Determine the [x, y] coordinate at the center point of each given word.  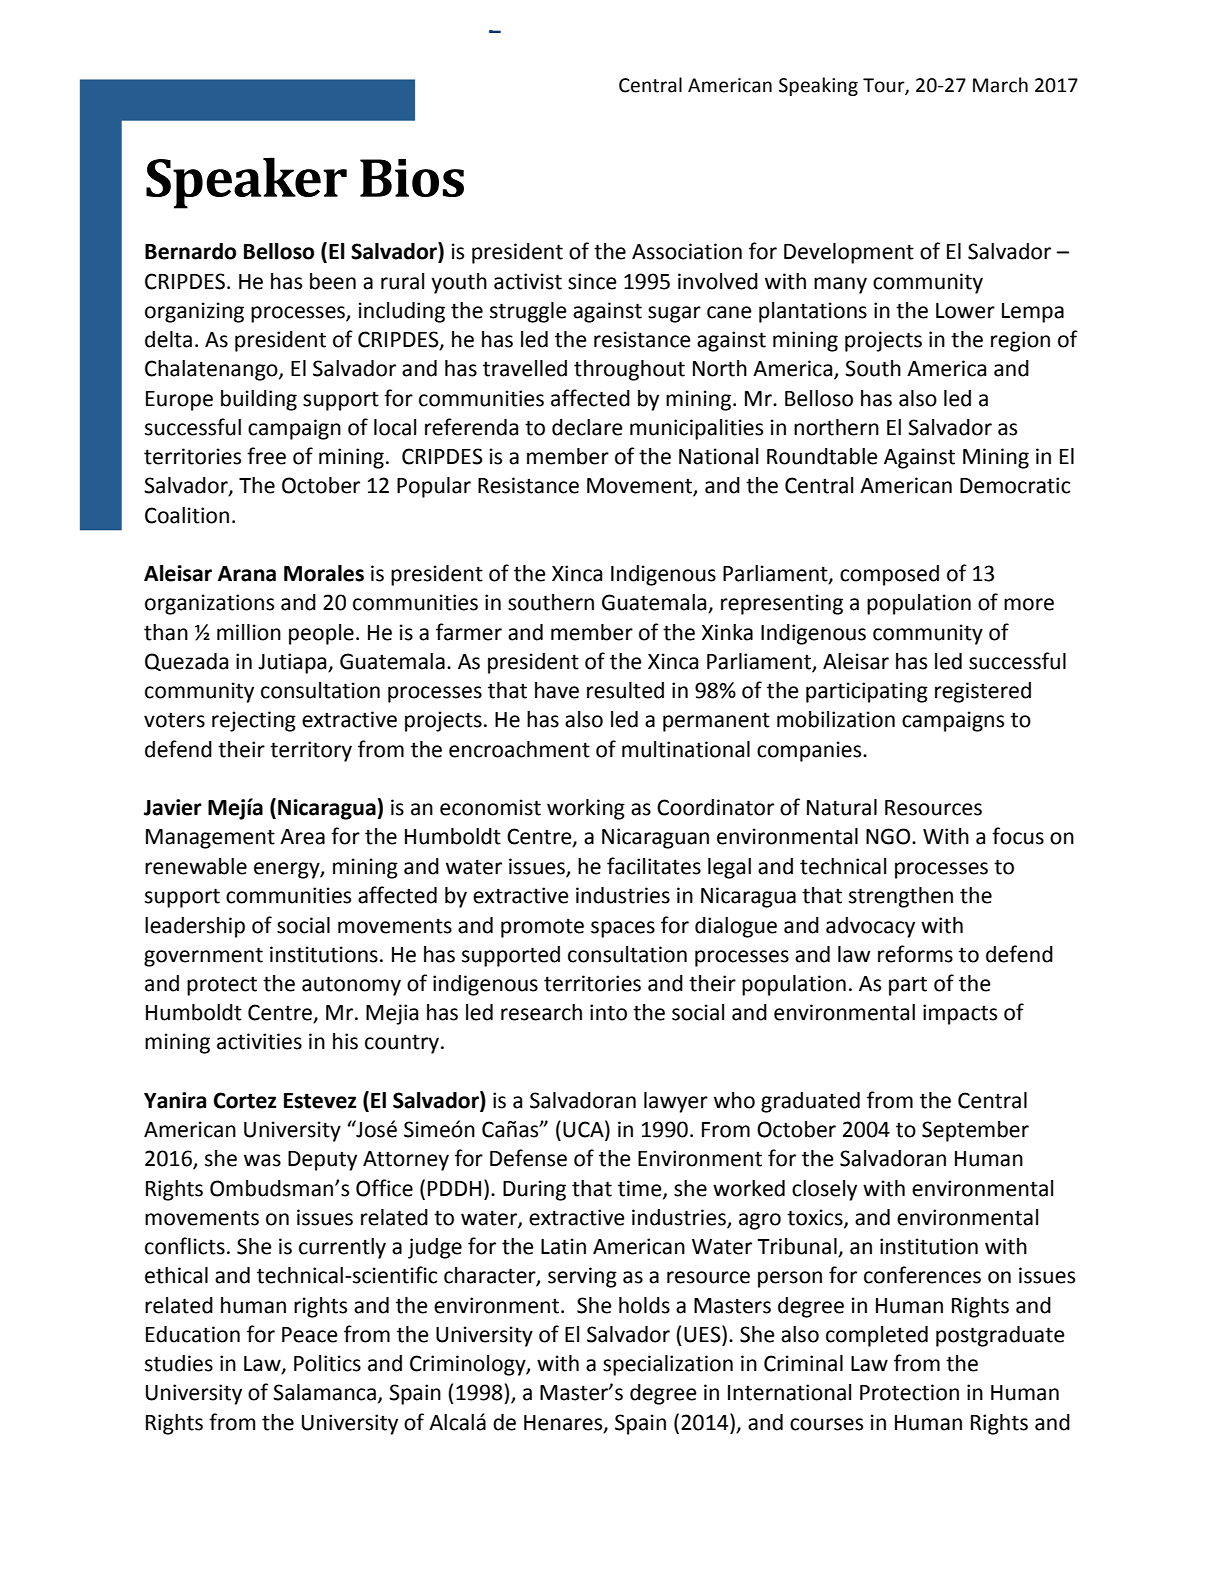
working [586, 809]
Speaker [246, 183]
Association [687, 251]
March [1000, 85]
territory [311, 751]
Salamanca [324, 1392]
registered [983, 692]
